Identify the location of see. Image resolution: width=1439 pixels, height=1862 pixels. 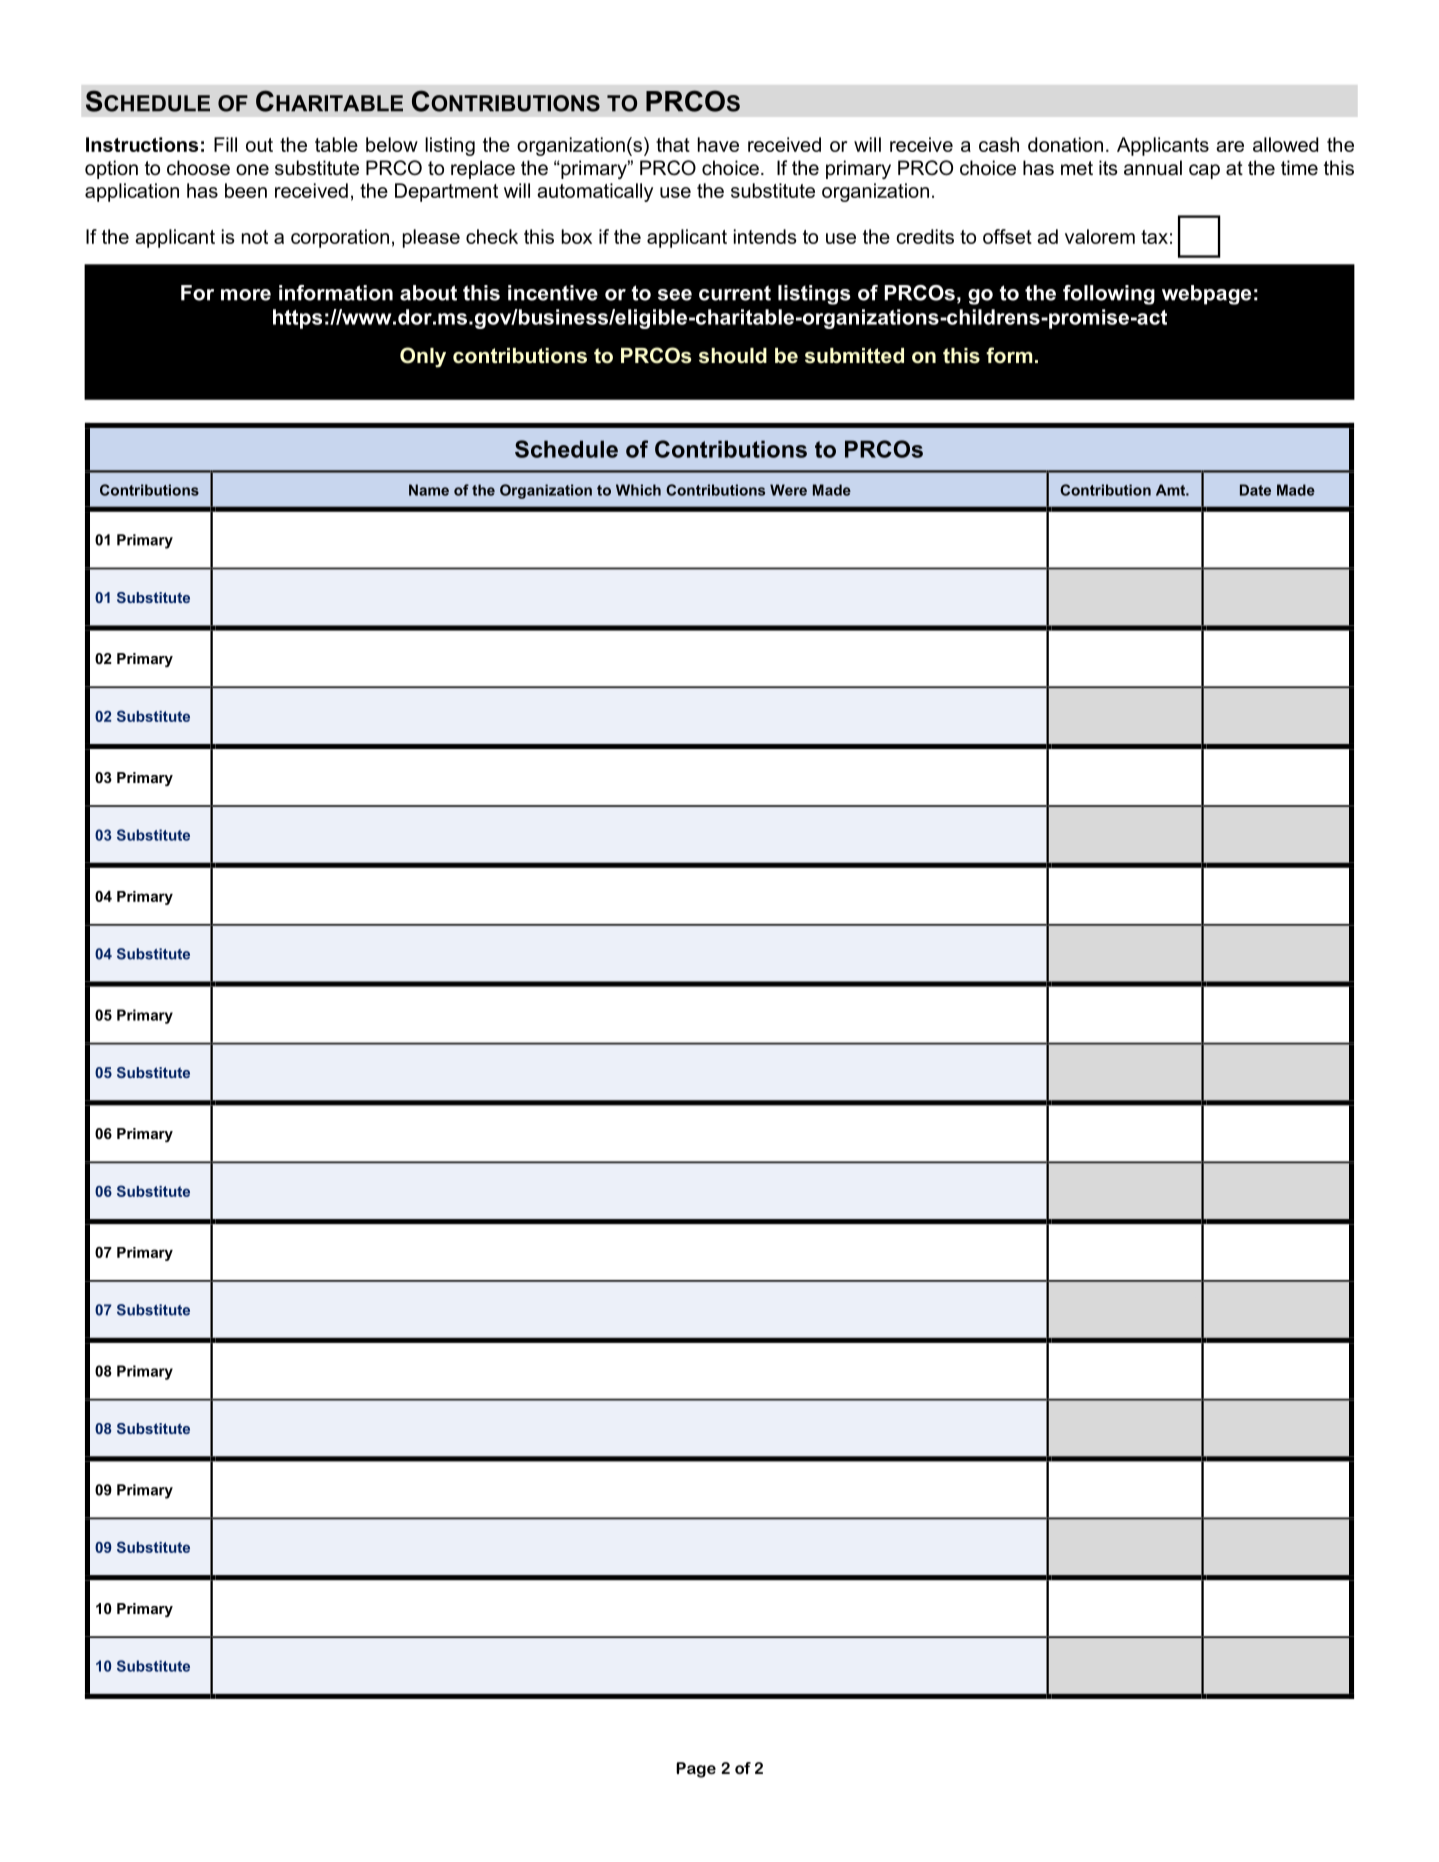
(675, 295).
